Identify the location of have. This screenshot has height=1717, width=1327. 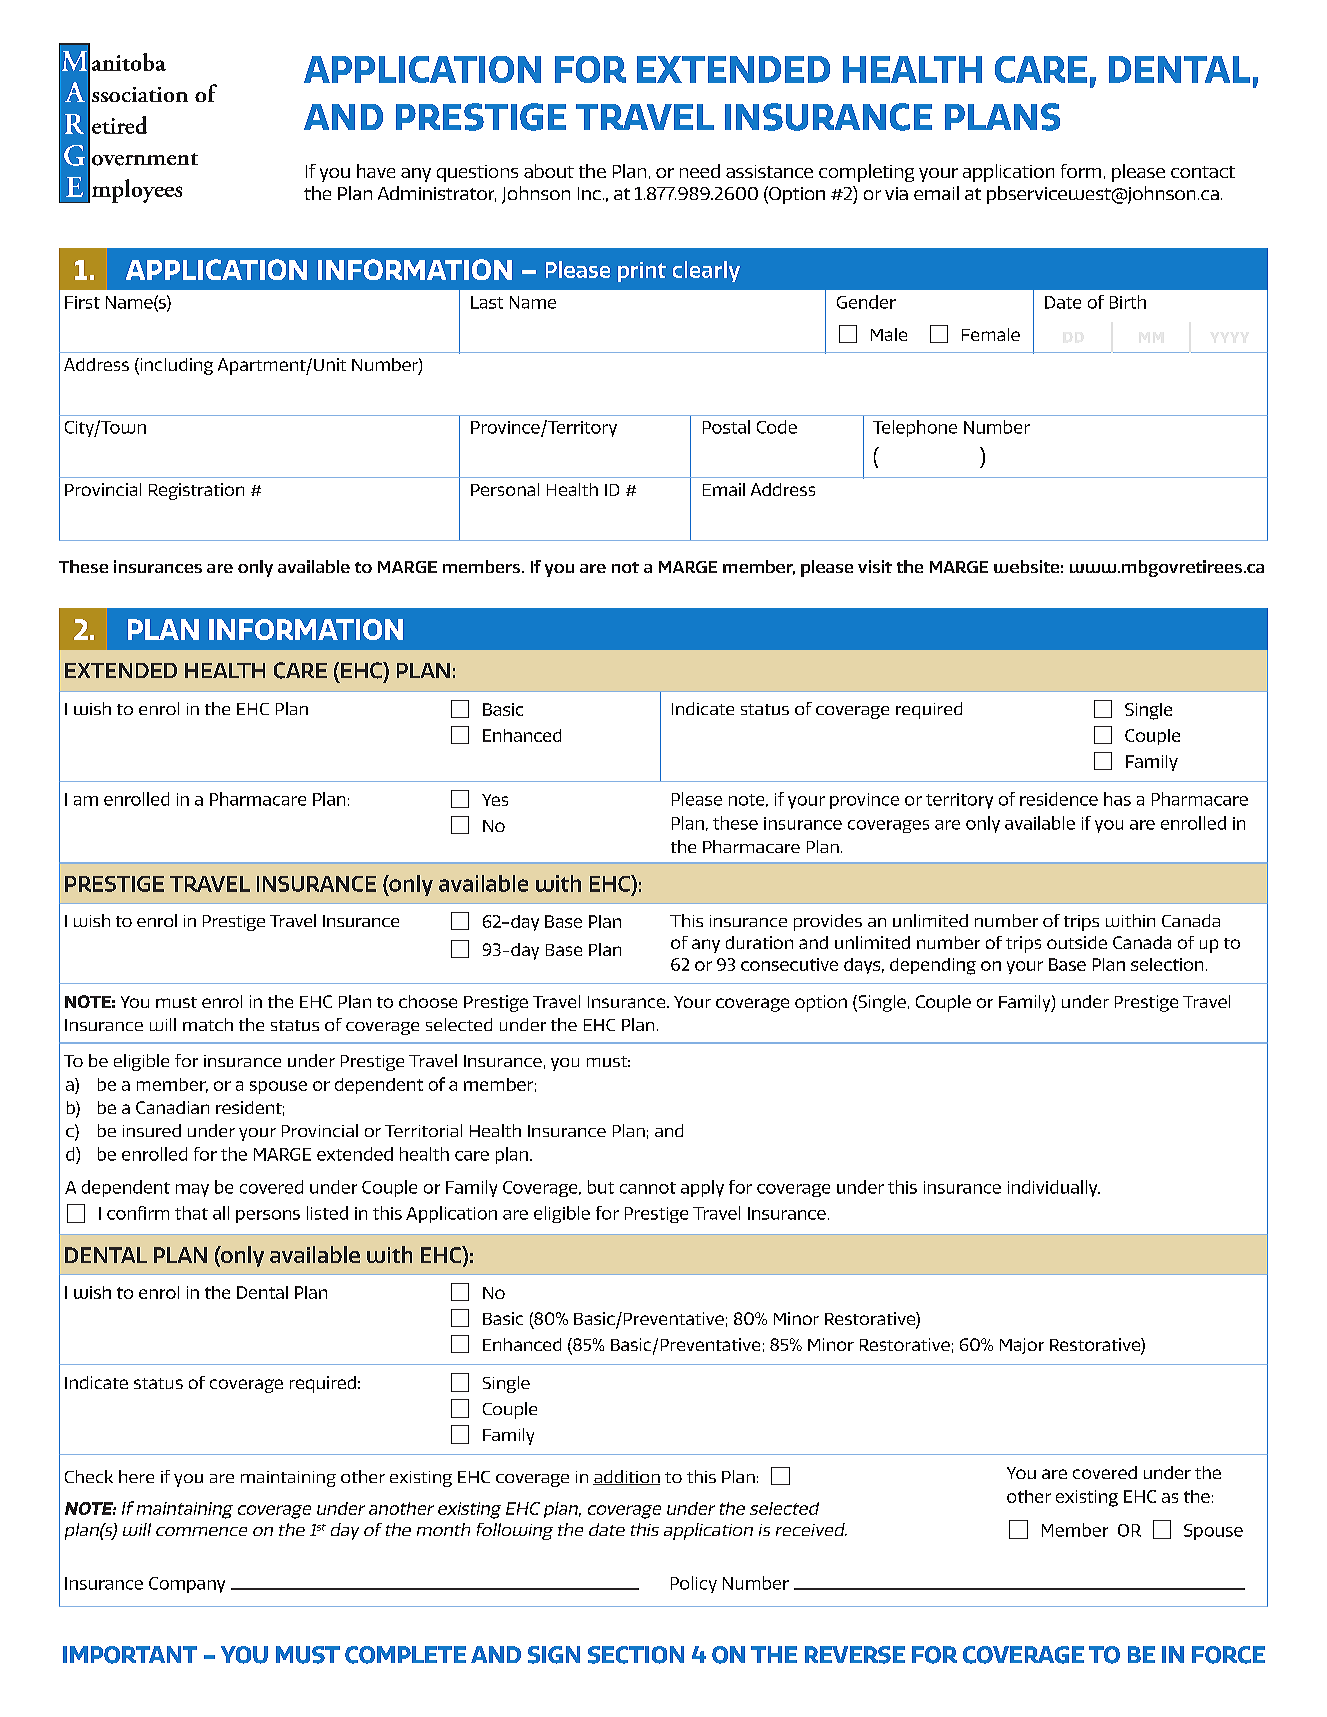
(376, 171).
